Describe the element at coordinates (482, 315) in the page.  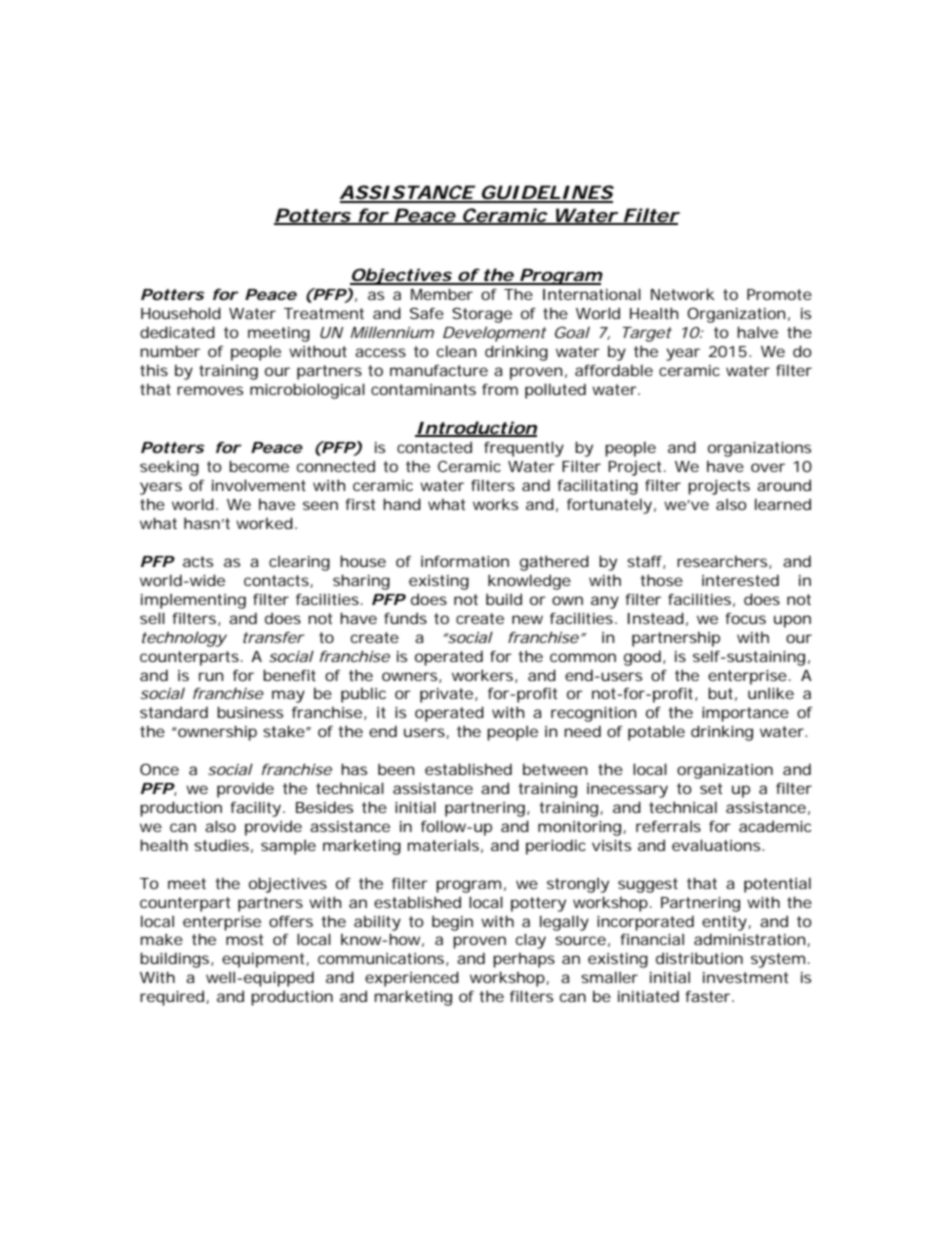
I see `Storage` at that location.
